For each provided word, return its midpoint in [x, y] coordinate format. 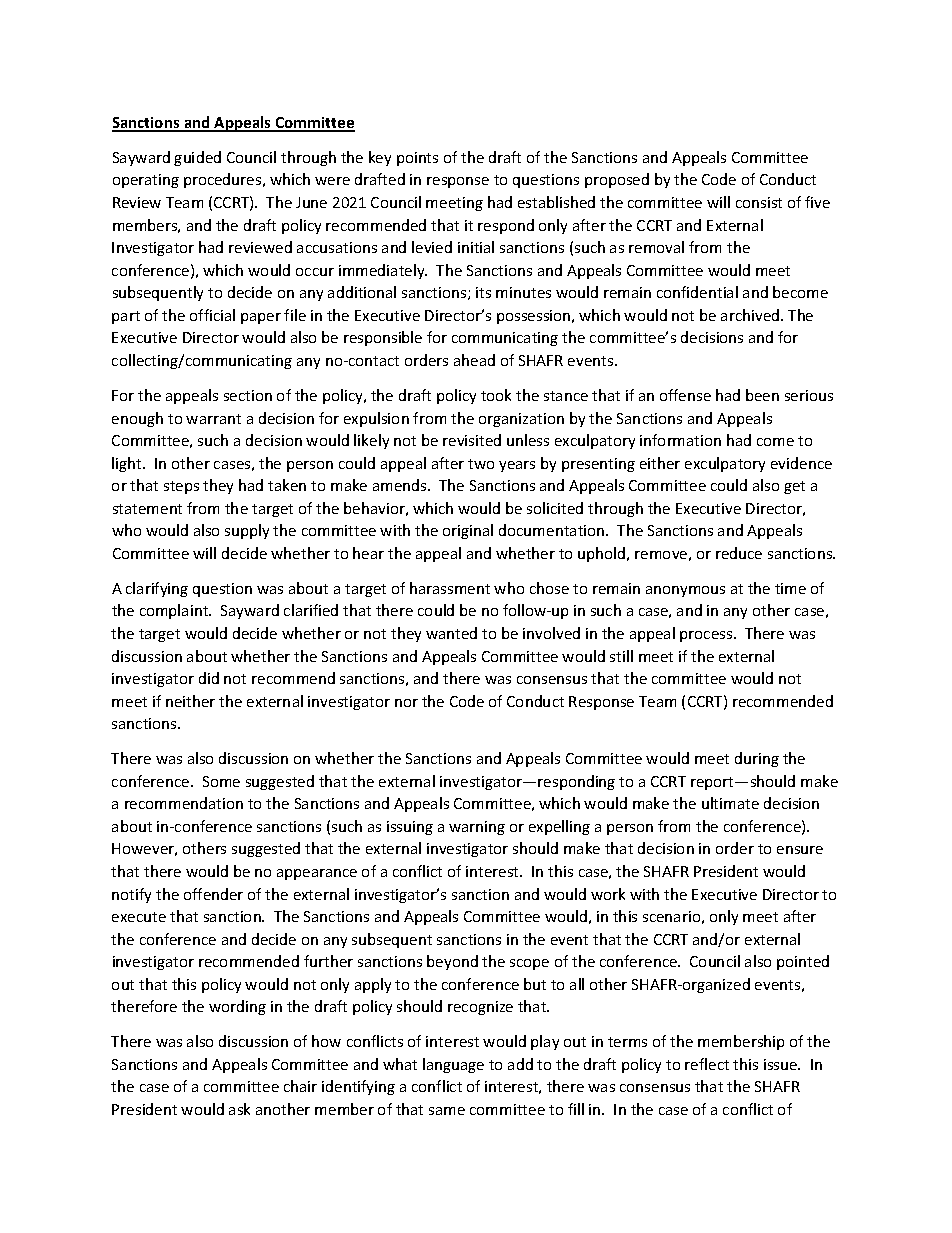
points [417, 159]
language [453, 1065]
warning [477, 828]
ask [239, 1109]
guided [197, 158]
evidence [801, 463]
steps [181, 487]
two [481, 464]
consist [759, 202]
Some [221, 781]
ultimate [730, 803]
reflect [707, 1064]
